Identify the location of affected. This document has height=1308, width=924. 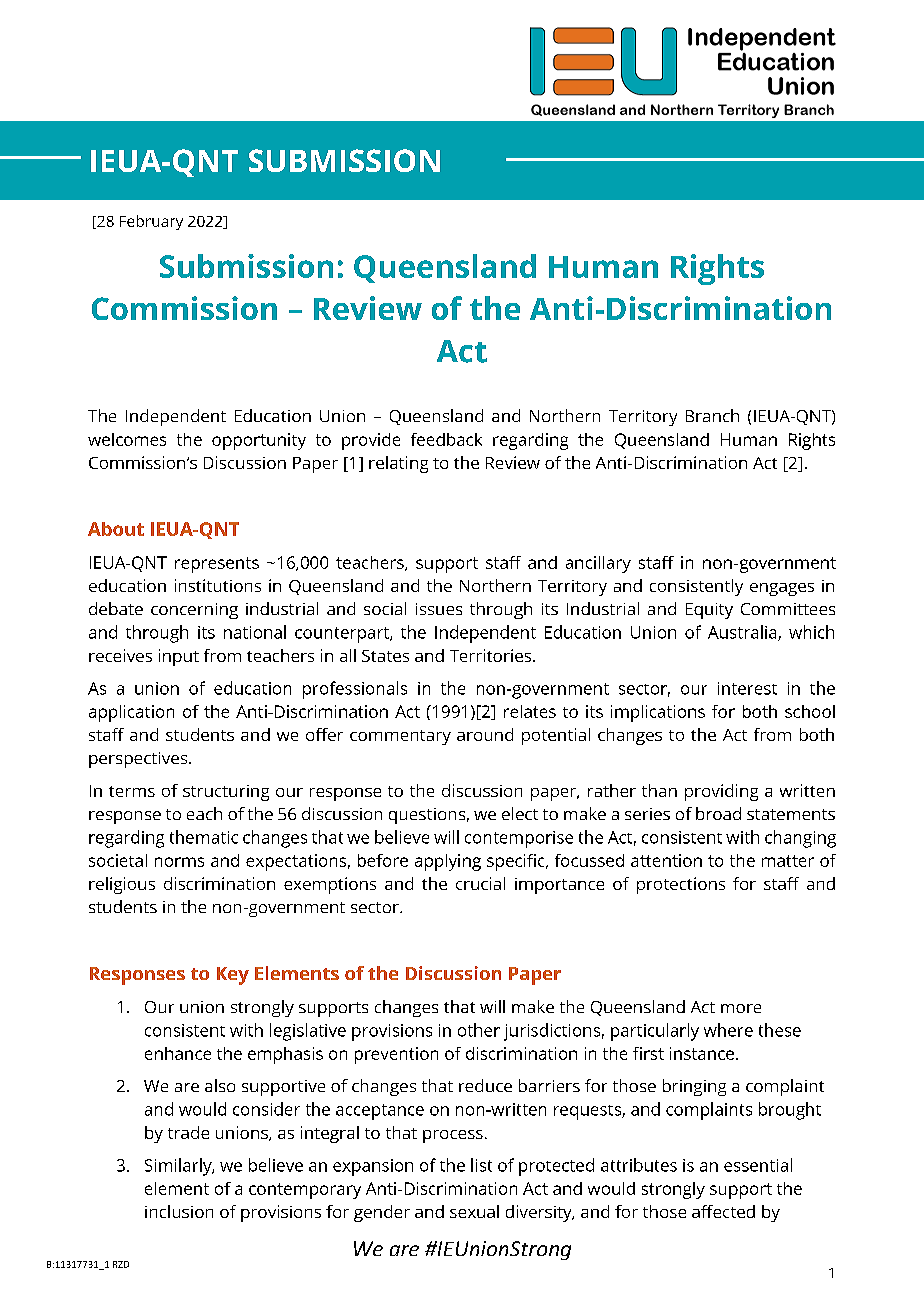
(723, 1211).
